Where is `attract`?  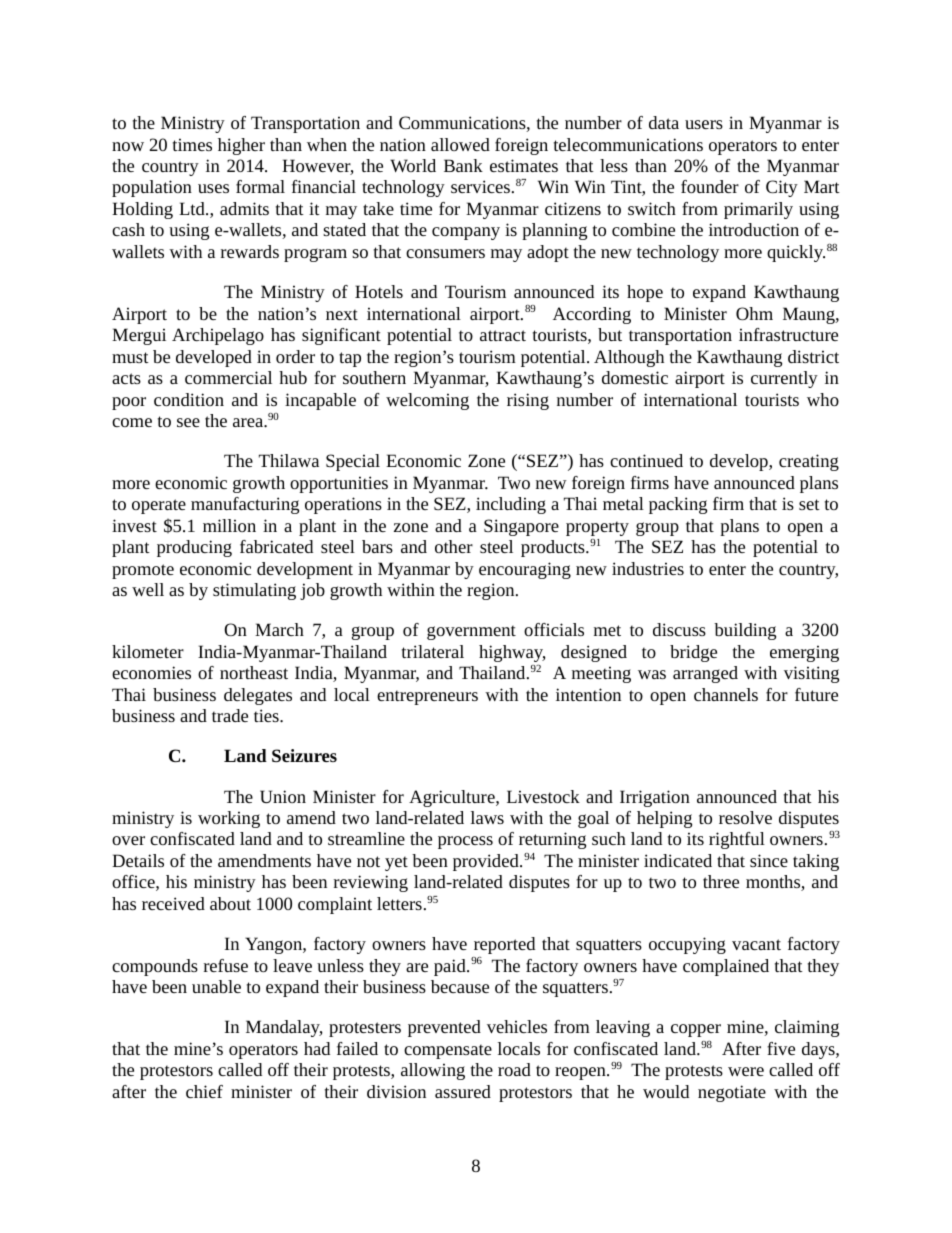
attract is located at coordinates (503, 335).
